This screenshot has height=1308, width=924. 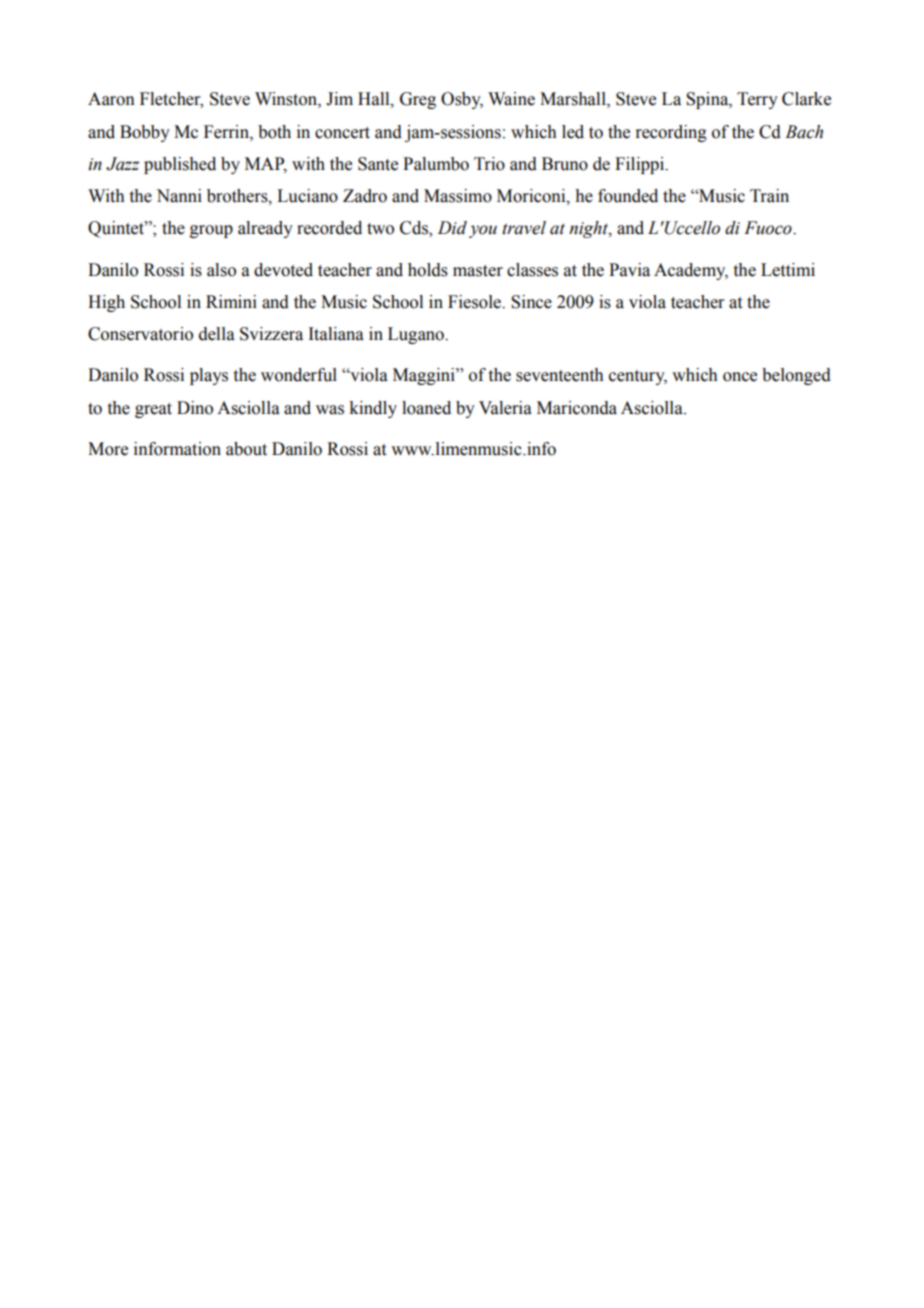 I want to click on published, so click(x=180, y=165).
